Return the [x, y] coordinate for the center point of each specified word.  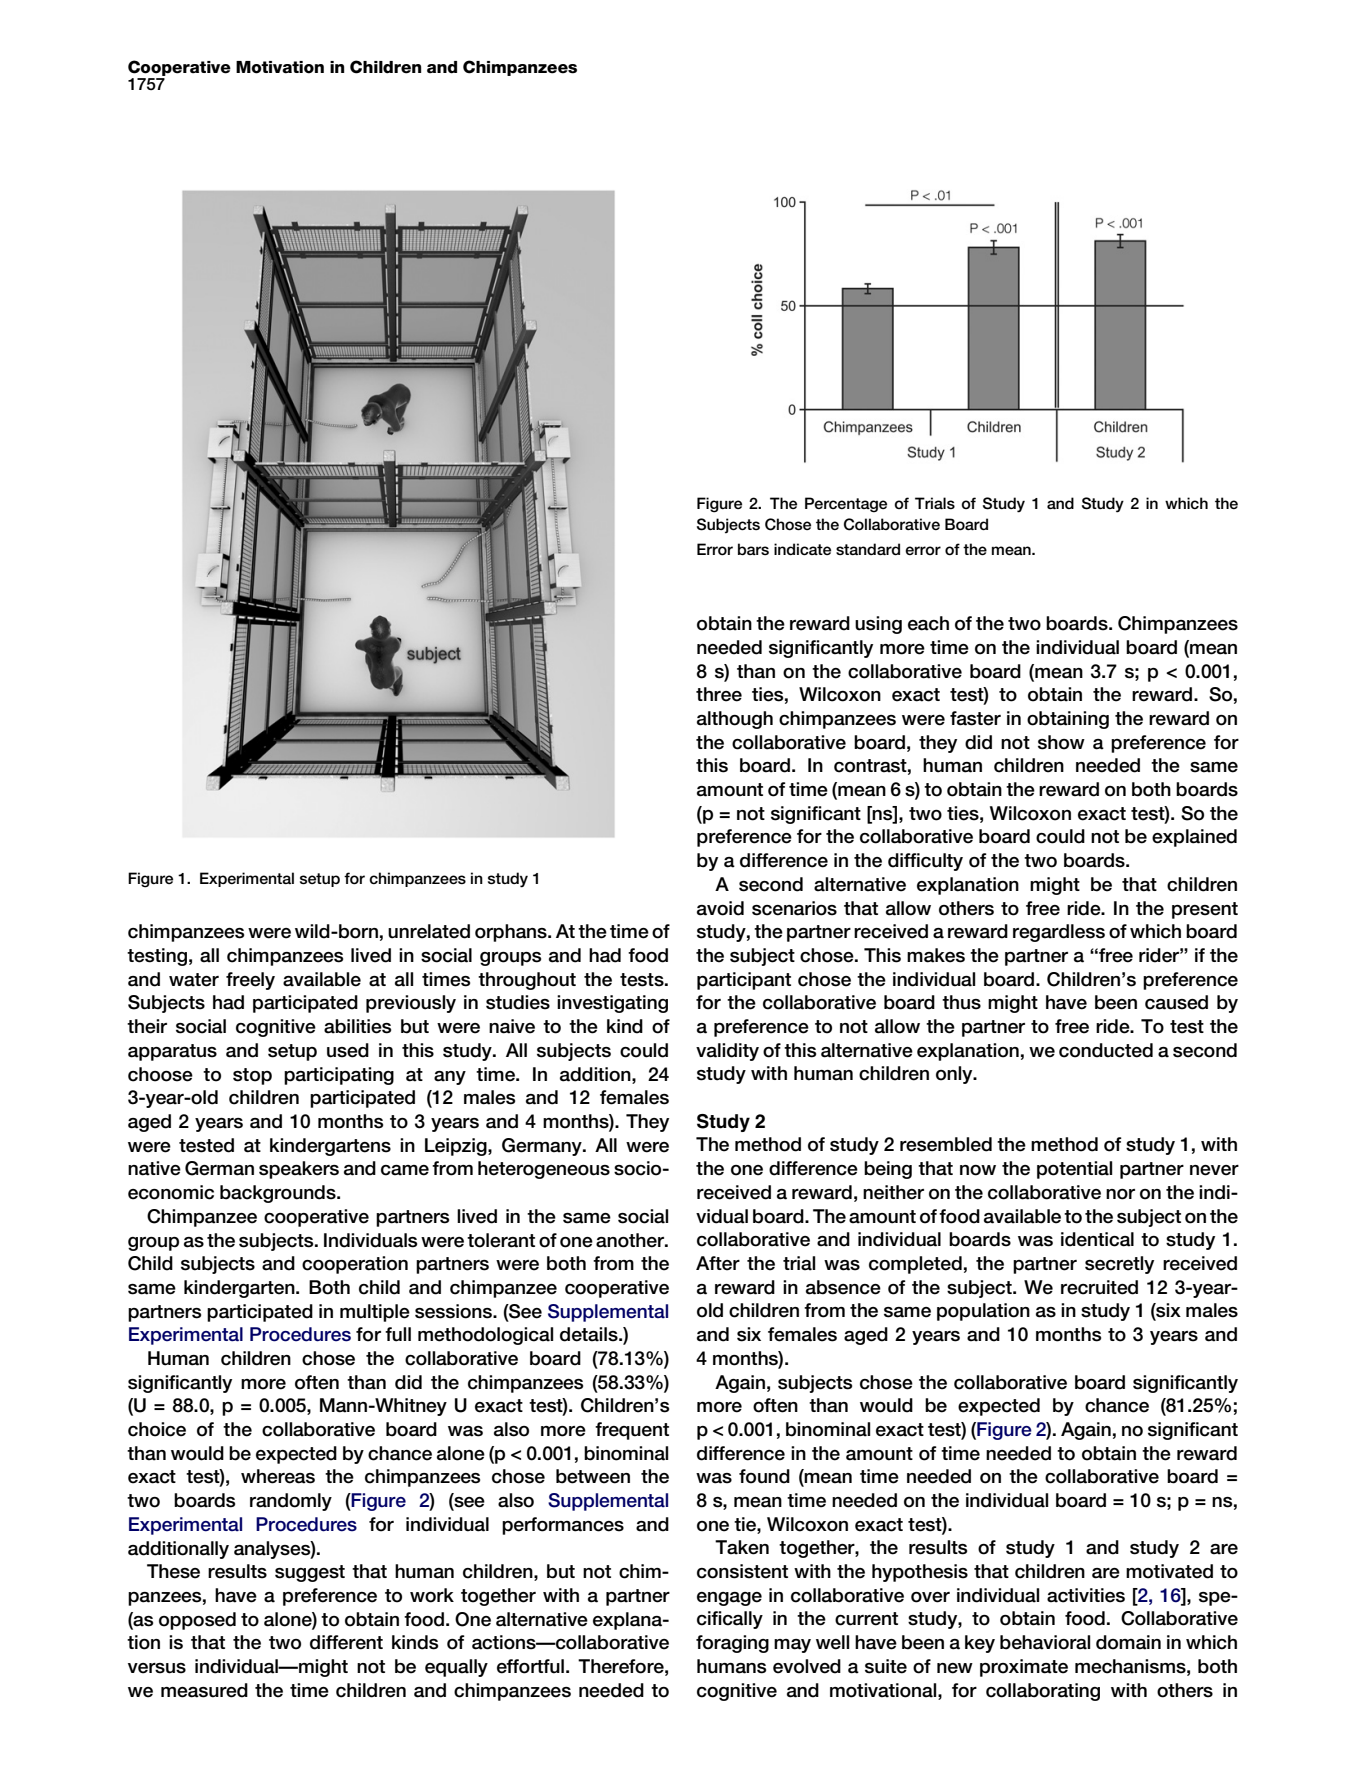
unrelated [429, 931]
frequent [632, 1431]
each [928, 623]
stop [252, 1076]
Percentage [846, 505]
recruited [1099, 1287]
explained [1194, 838]
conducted [1106, 1050]
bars [753, 549]
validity [727, 1052]
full [398, 1334]
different [346, 1642]
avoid [720, 908]
